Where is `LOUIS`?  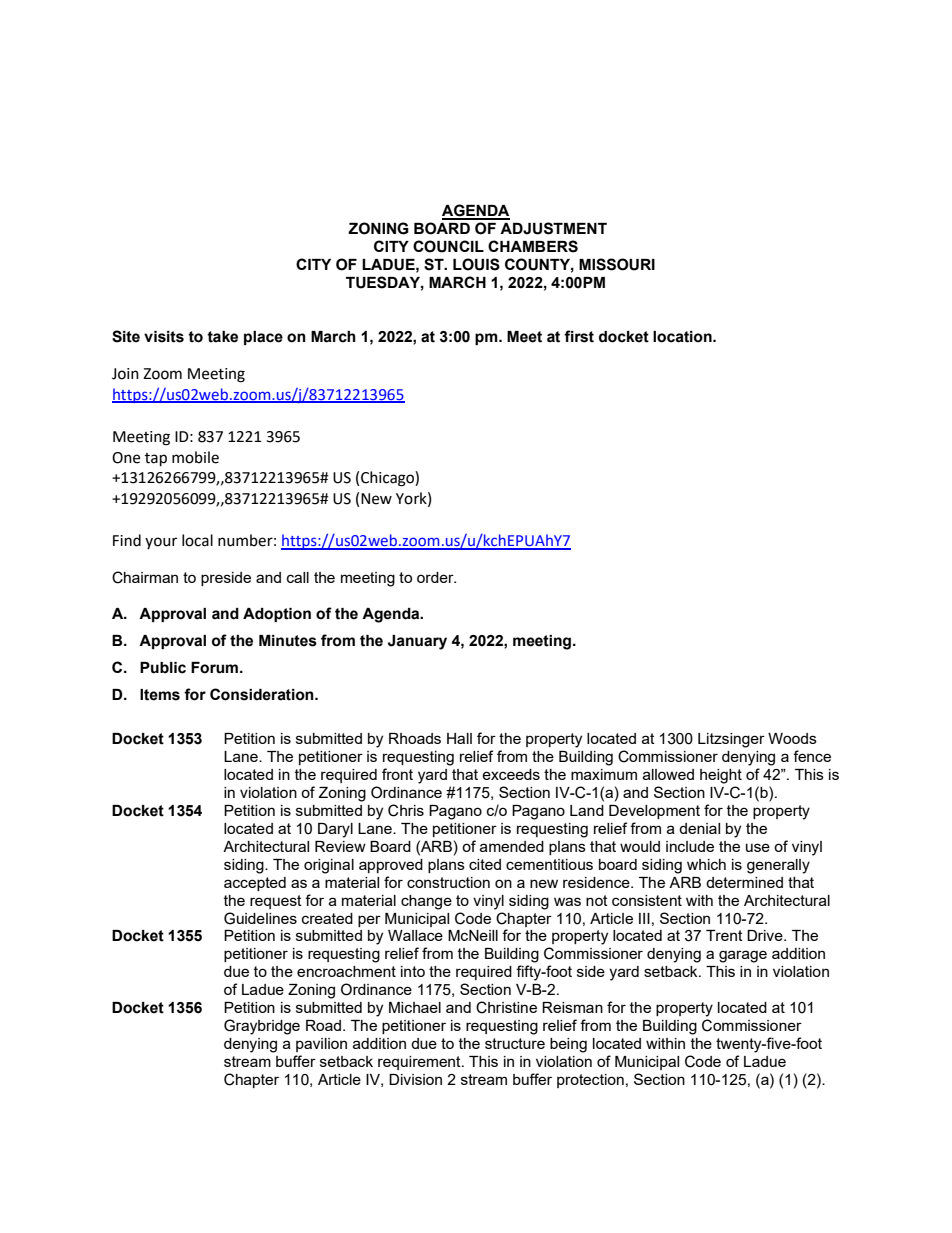 LOUIS is located at coordinates (476, 264).
